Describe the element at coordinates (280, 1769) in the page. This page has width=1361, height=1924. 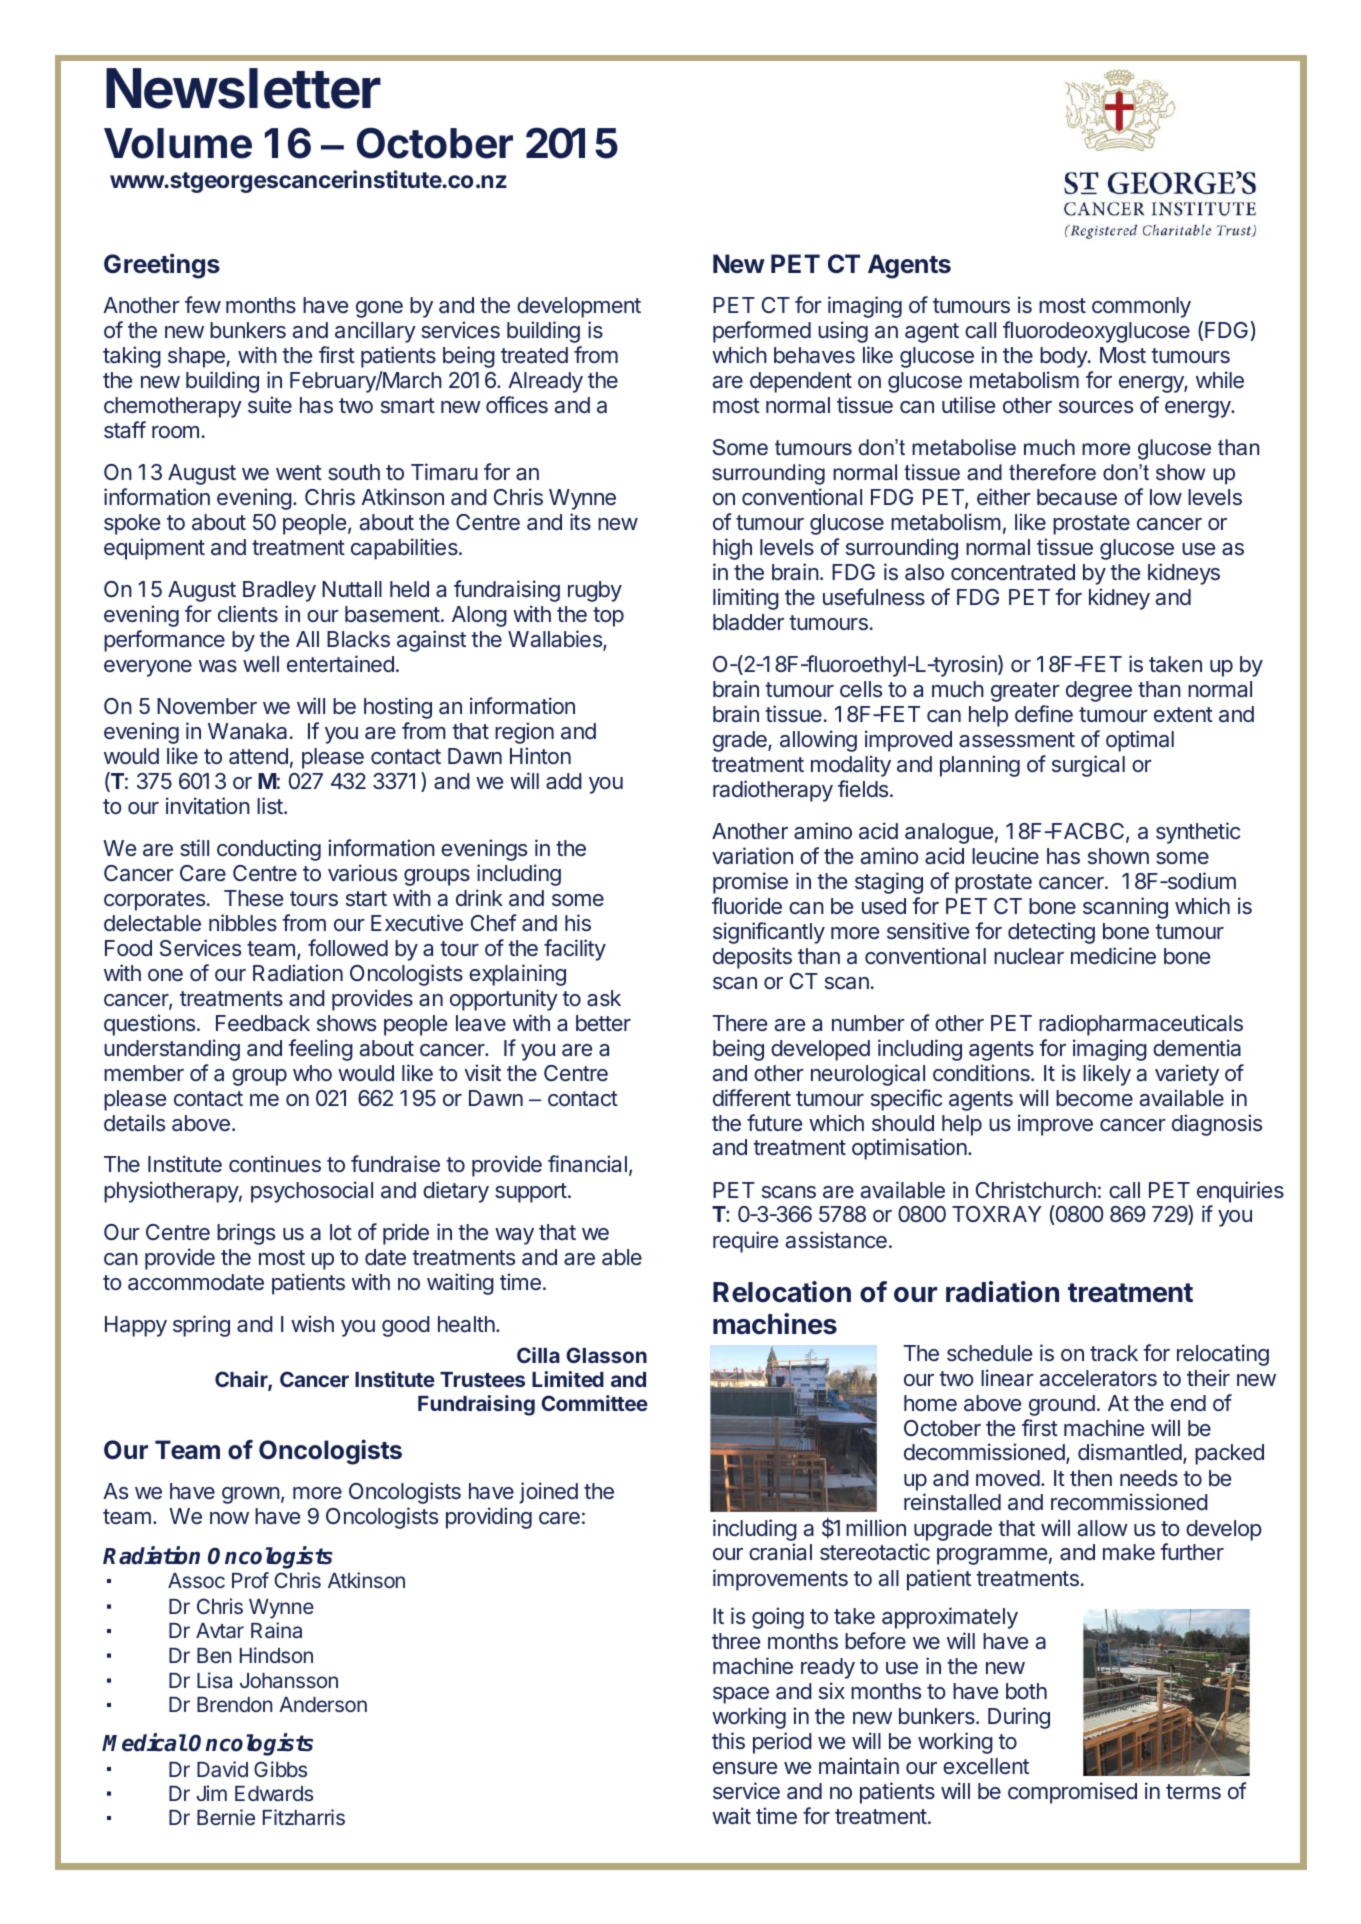
I see `Gibbs` at that location.
